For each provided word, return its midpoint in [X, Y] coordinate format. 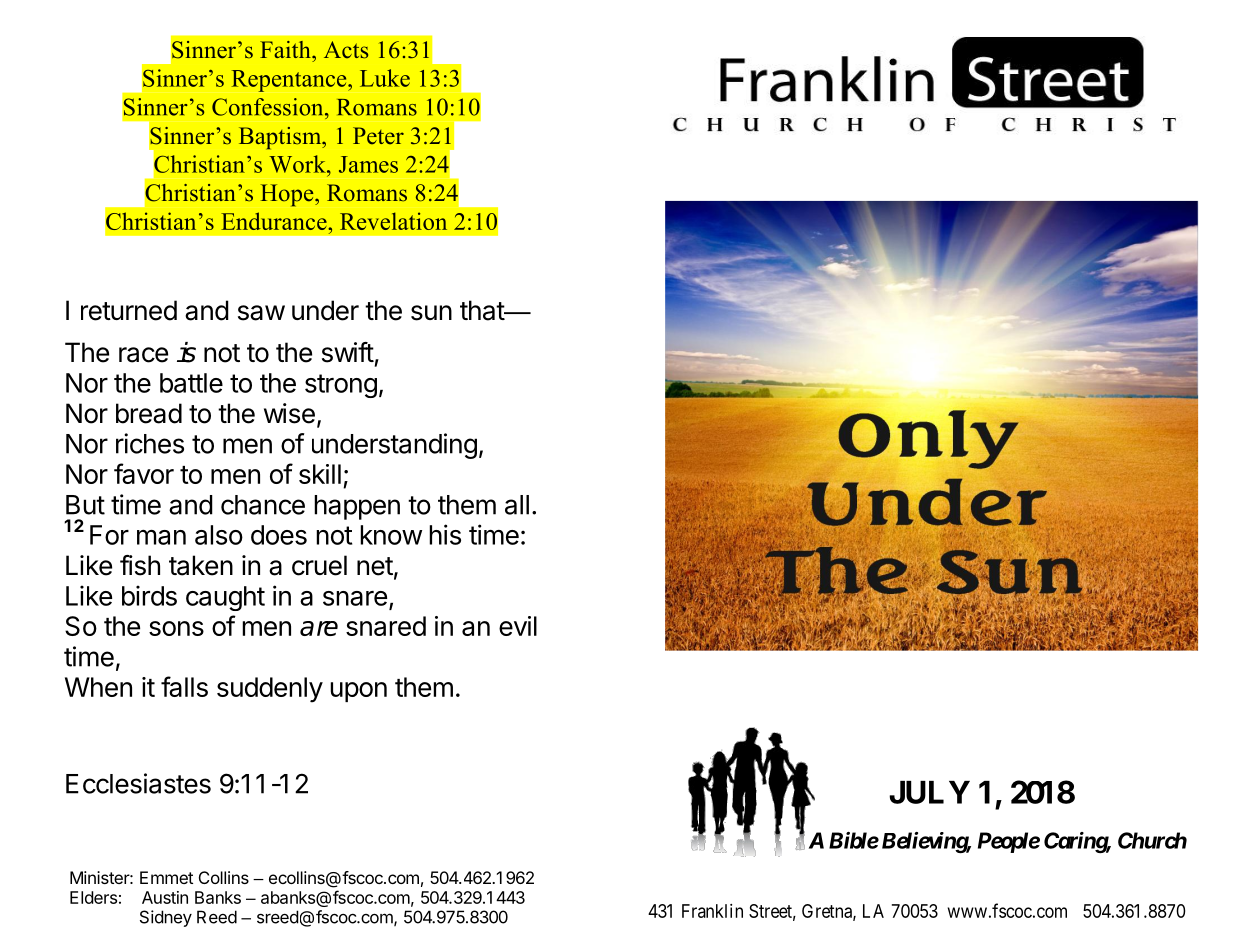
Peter [378, 136]
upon [358, 692]
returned [129, 310]
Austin [165, 897]
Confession [269, 107]
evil [518, 626]
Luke [385, 78]
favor [144, 473]
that [483, 310]
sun [431, 313]
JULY [929, 792]
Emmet [166, 877]
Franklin [712, 911]
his [445, 534]
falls [184, 686]
